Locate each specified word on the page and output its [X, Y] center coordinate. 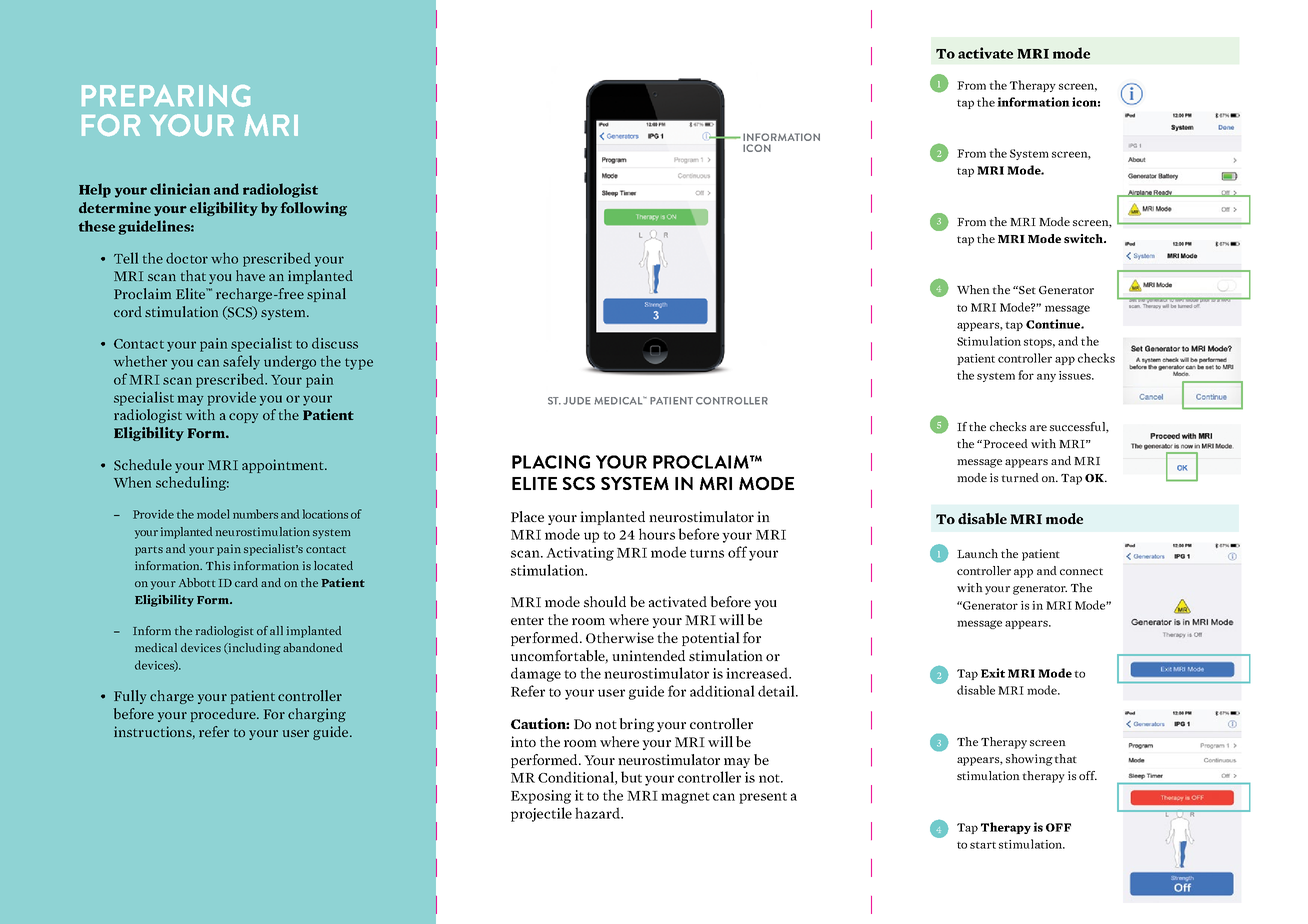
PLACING [551, 462]
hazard [599, 813]
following [314, 209]
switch [1084, 238]
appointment [284, 466]
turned [1020, 477]
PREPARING [166, 96]
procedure [224, 715]
